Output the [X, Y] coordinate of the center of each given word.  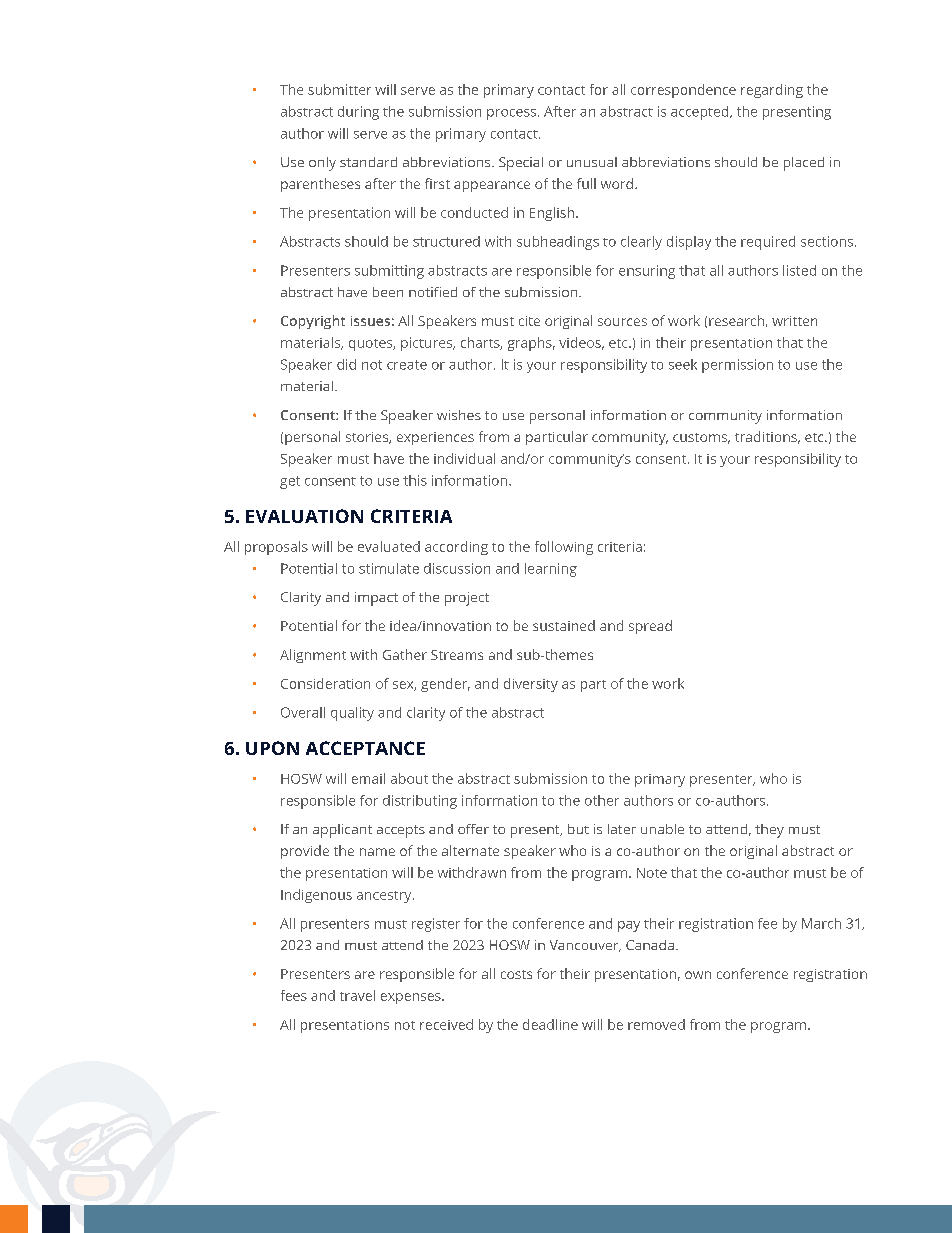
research [736, 320]
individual [464, 458]
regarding [772, 91]
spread [650, 627]
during [358, 113]
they [769, 831]
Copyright [313, 322]
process [513, 114]
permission [737, 366]
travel [357, 995]
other [602, 800]
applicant [342, 831]
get [290, 482]
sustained [564, 625]
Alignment [313, 656]
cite [529, 321]
